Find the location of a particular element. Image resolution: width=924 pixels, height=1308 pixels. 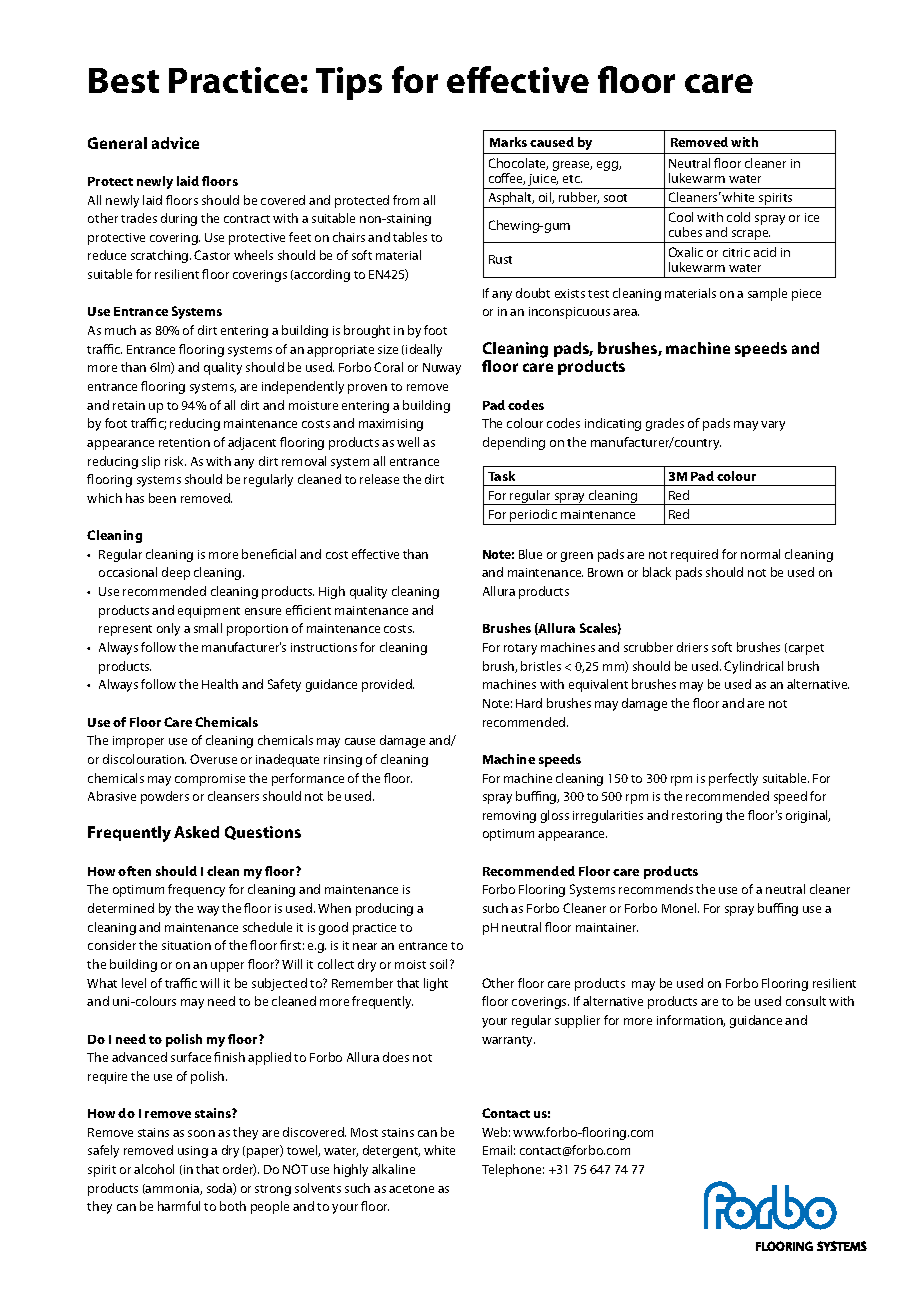

advice is located at coordinates (175, 143).
